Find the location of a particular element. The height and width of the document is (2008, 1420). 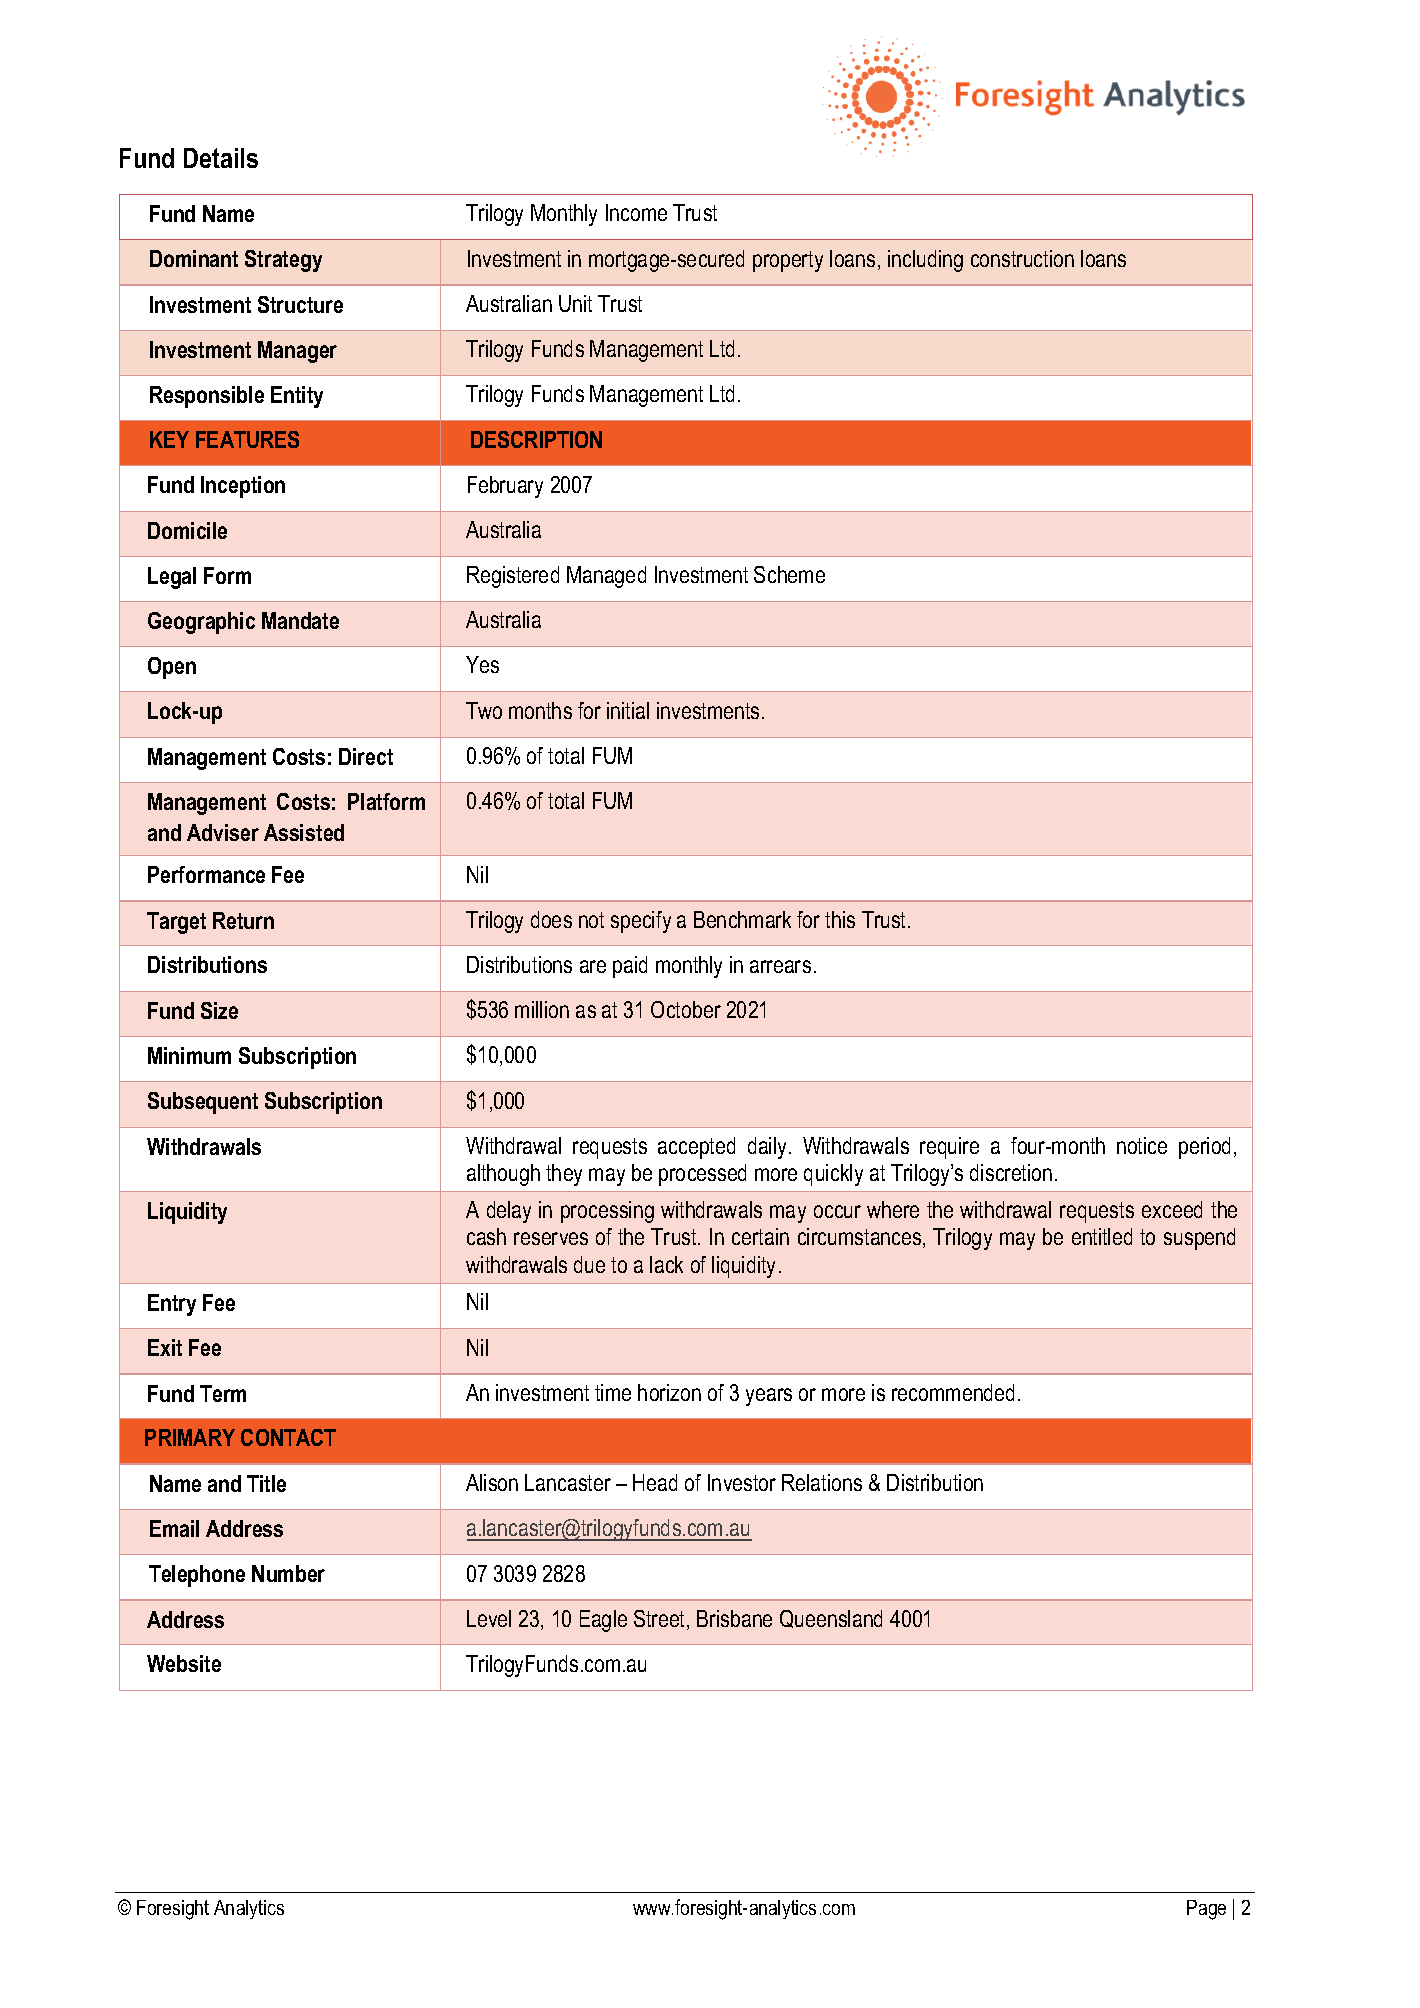

Website is located at coordinates (184, 1663).
